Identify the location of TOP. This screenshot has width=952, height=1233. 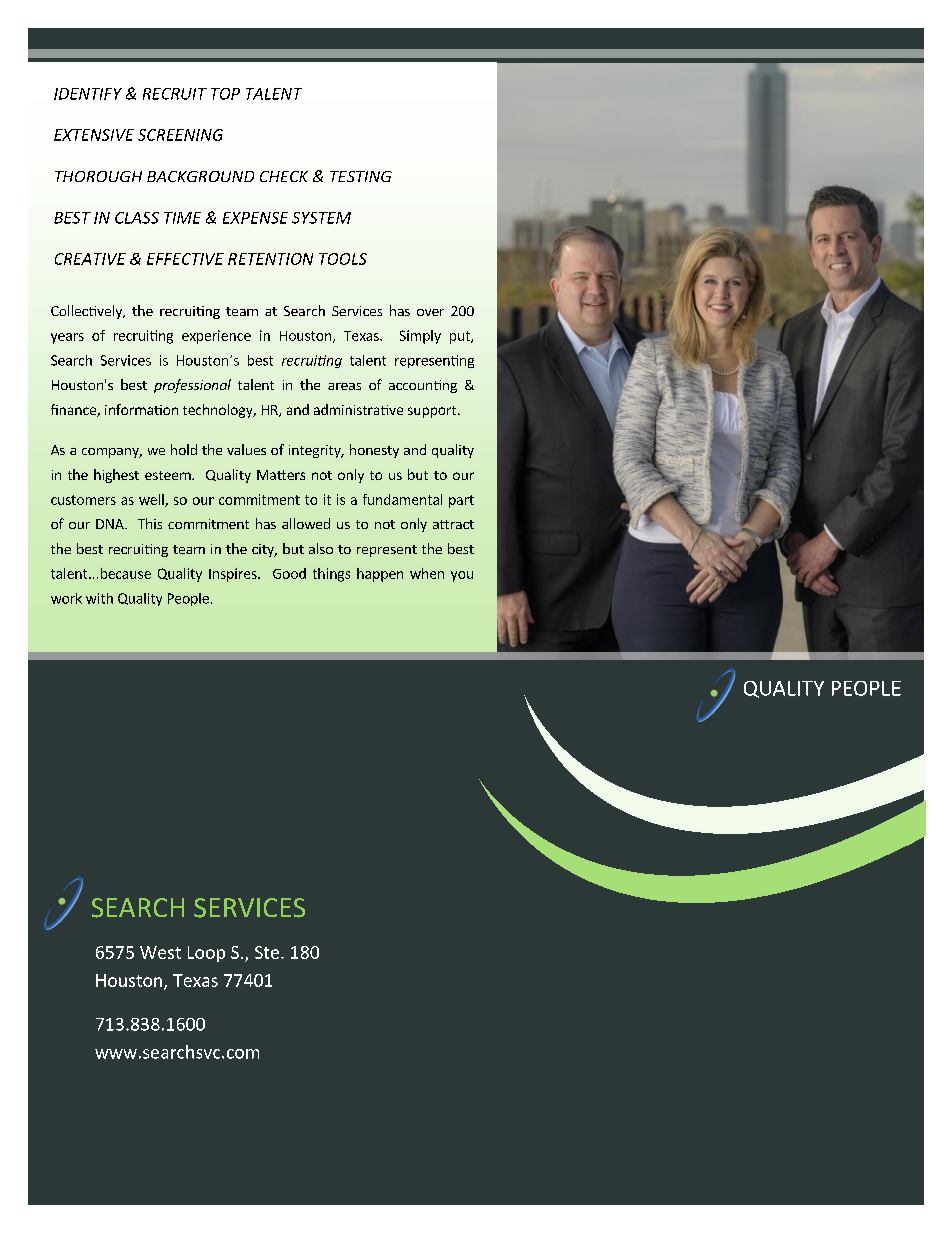
(225, 94).
